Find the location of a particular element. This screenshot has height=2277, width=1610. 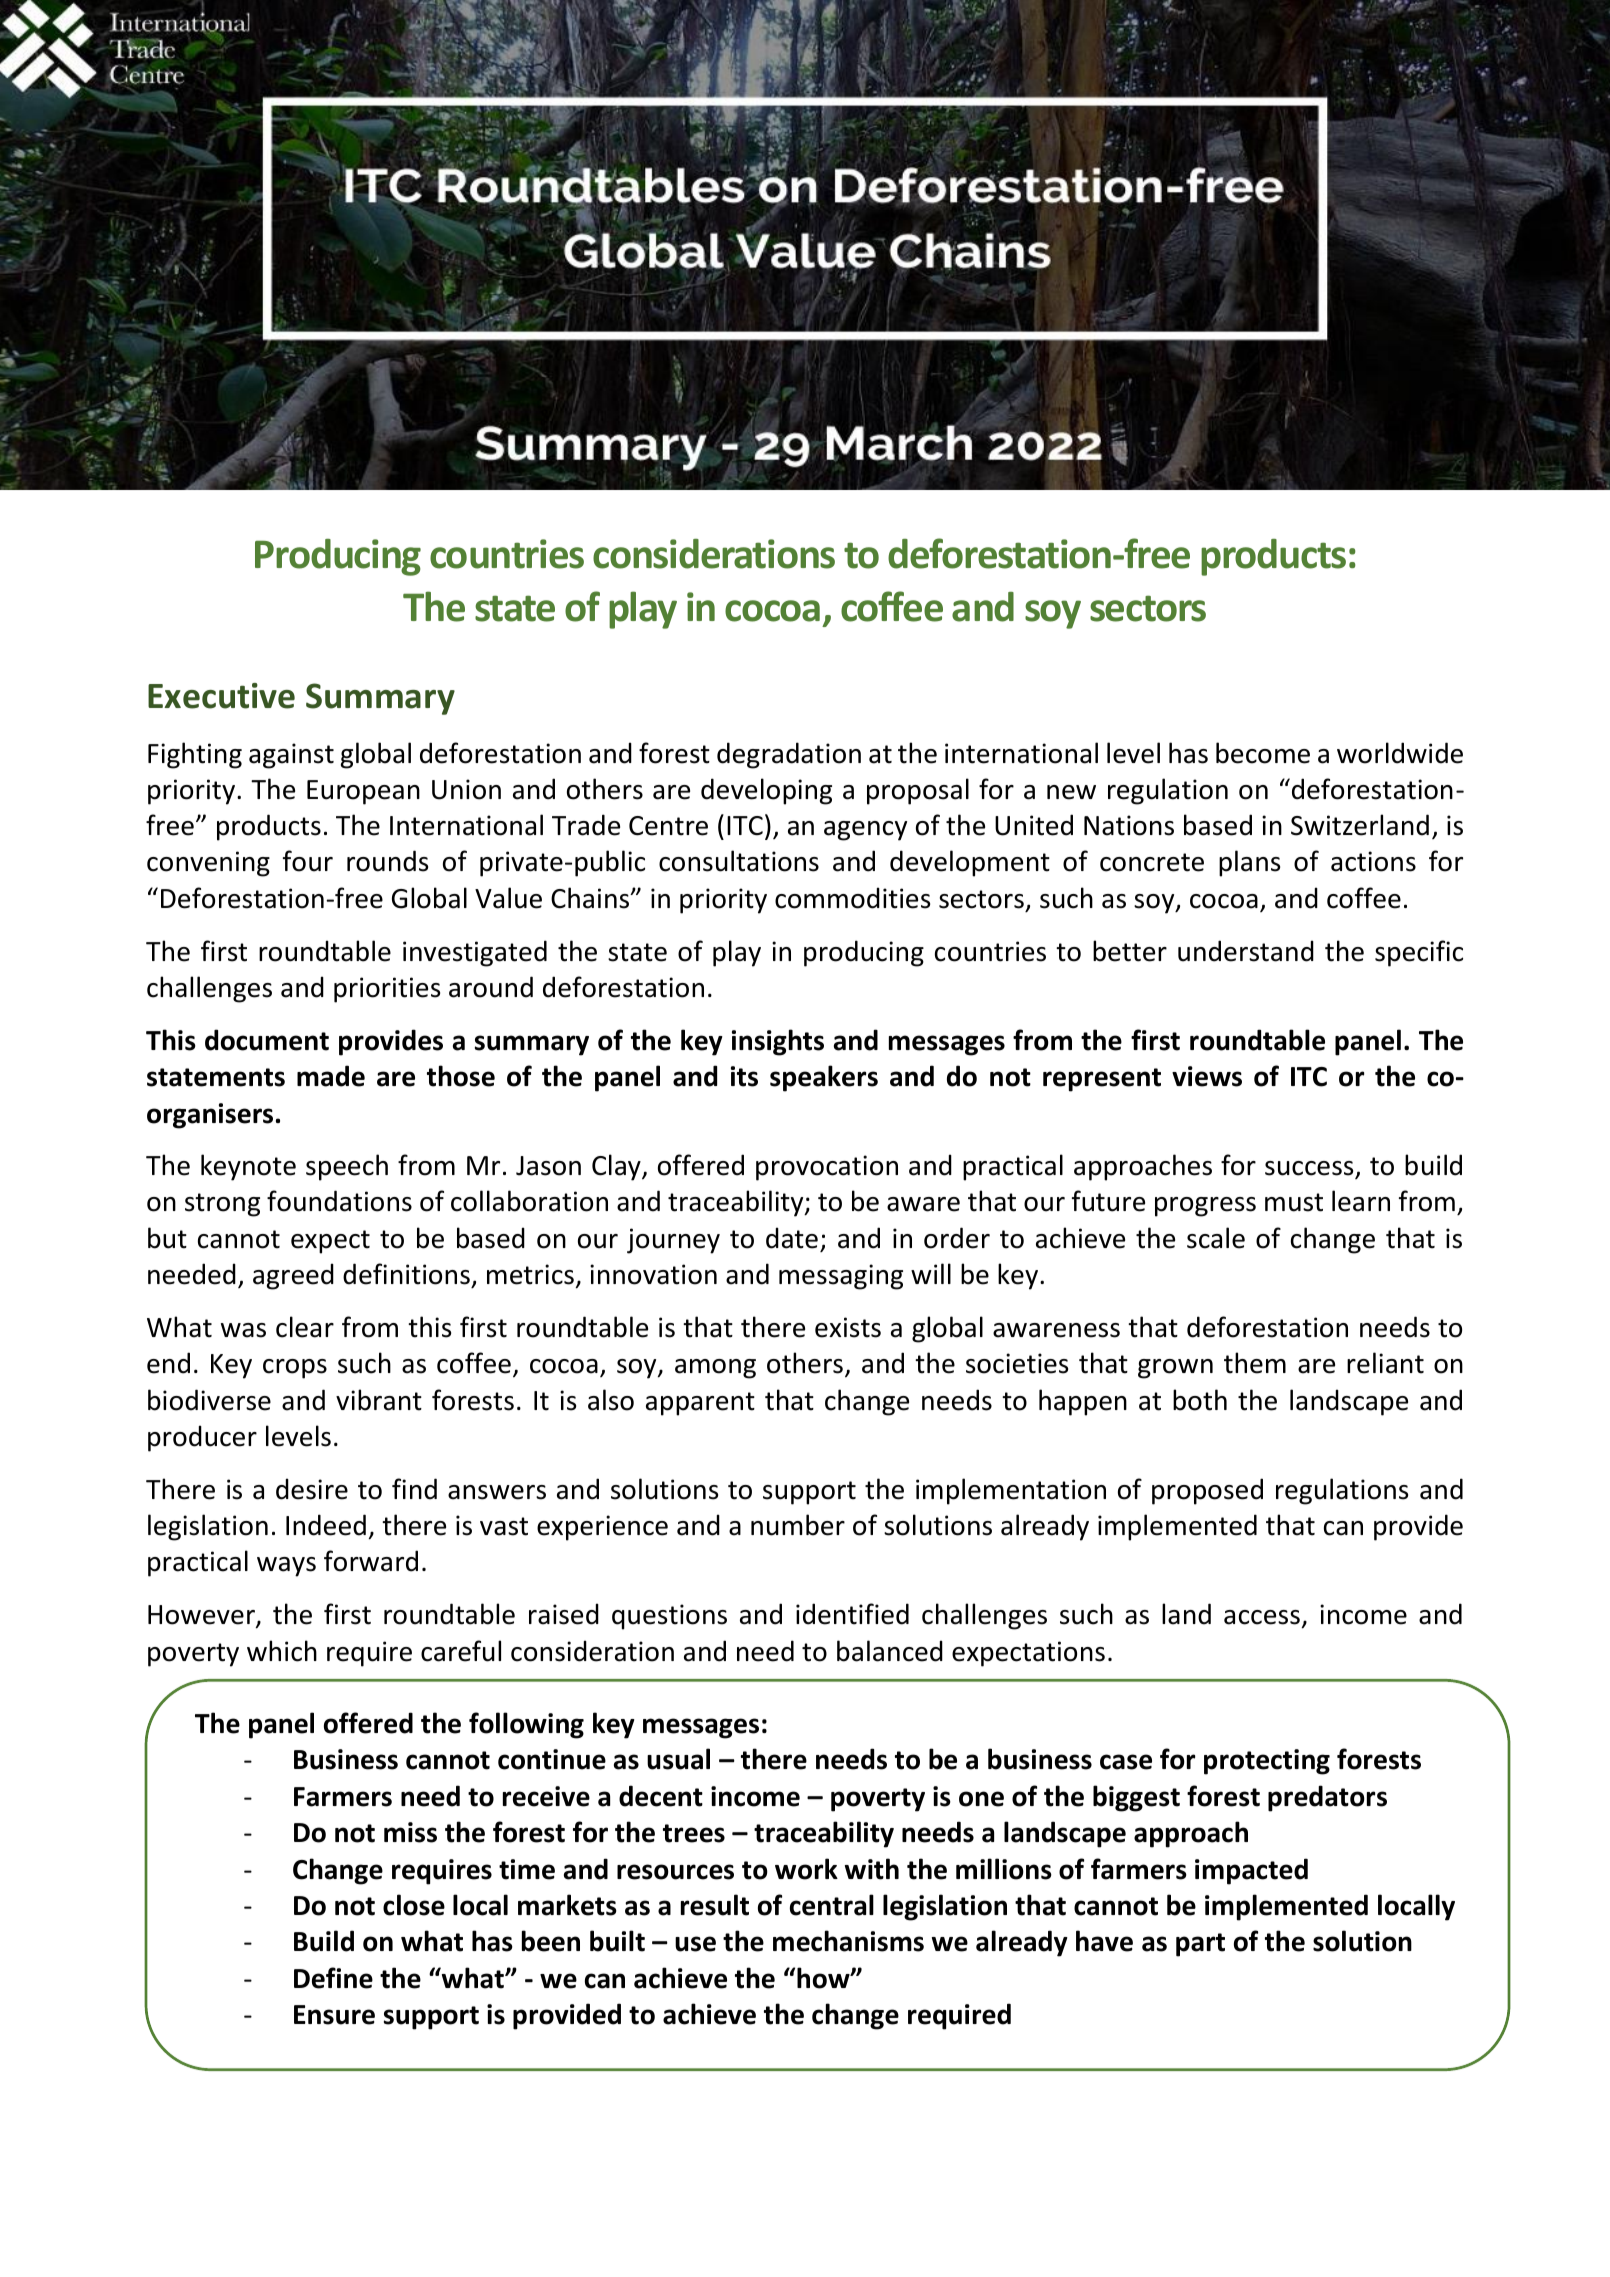

degradation is located at coordinates (789, 755).
